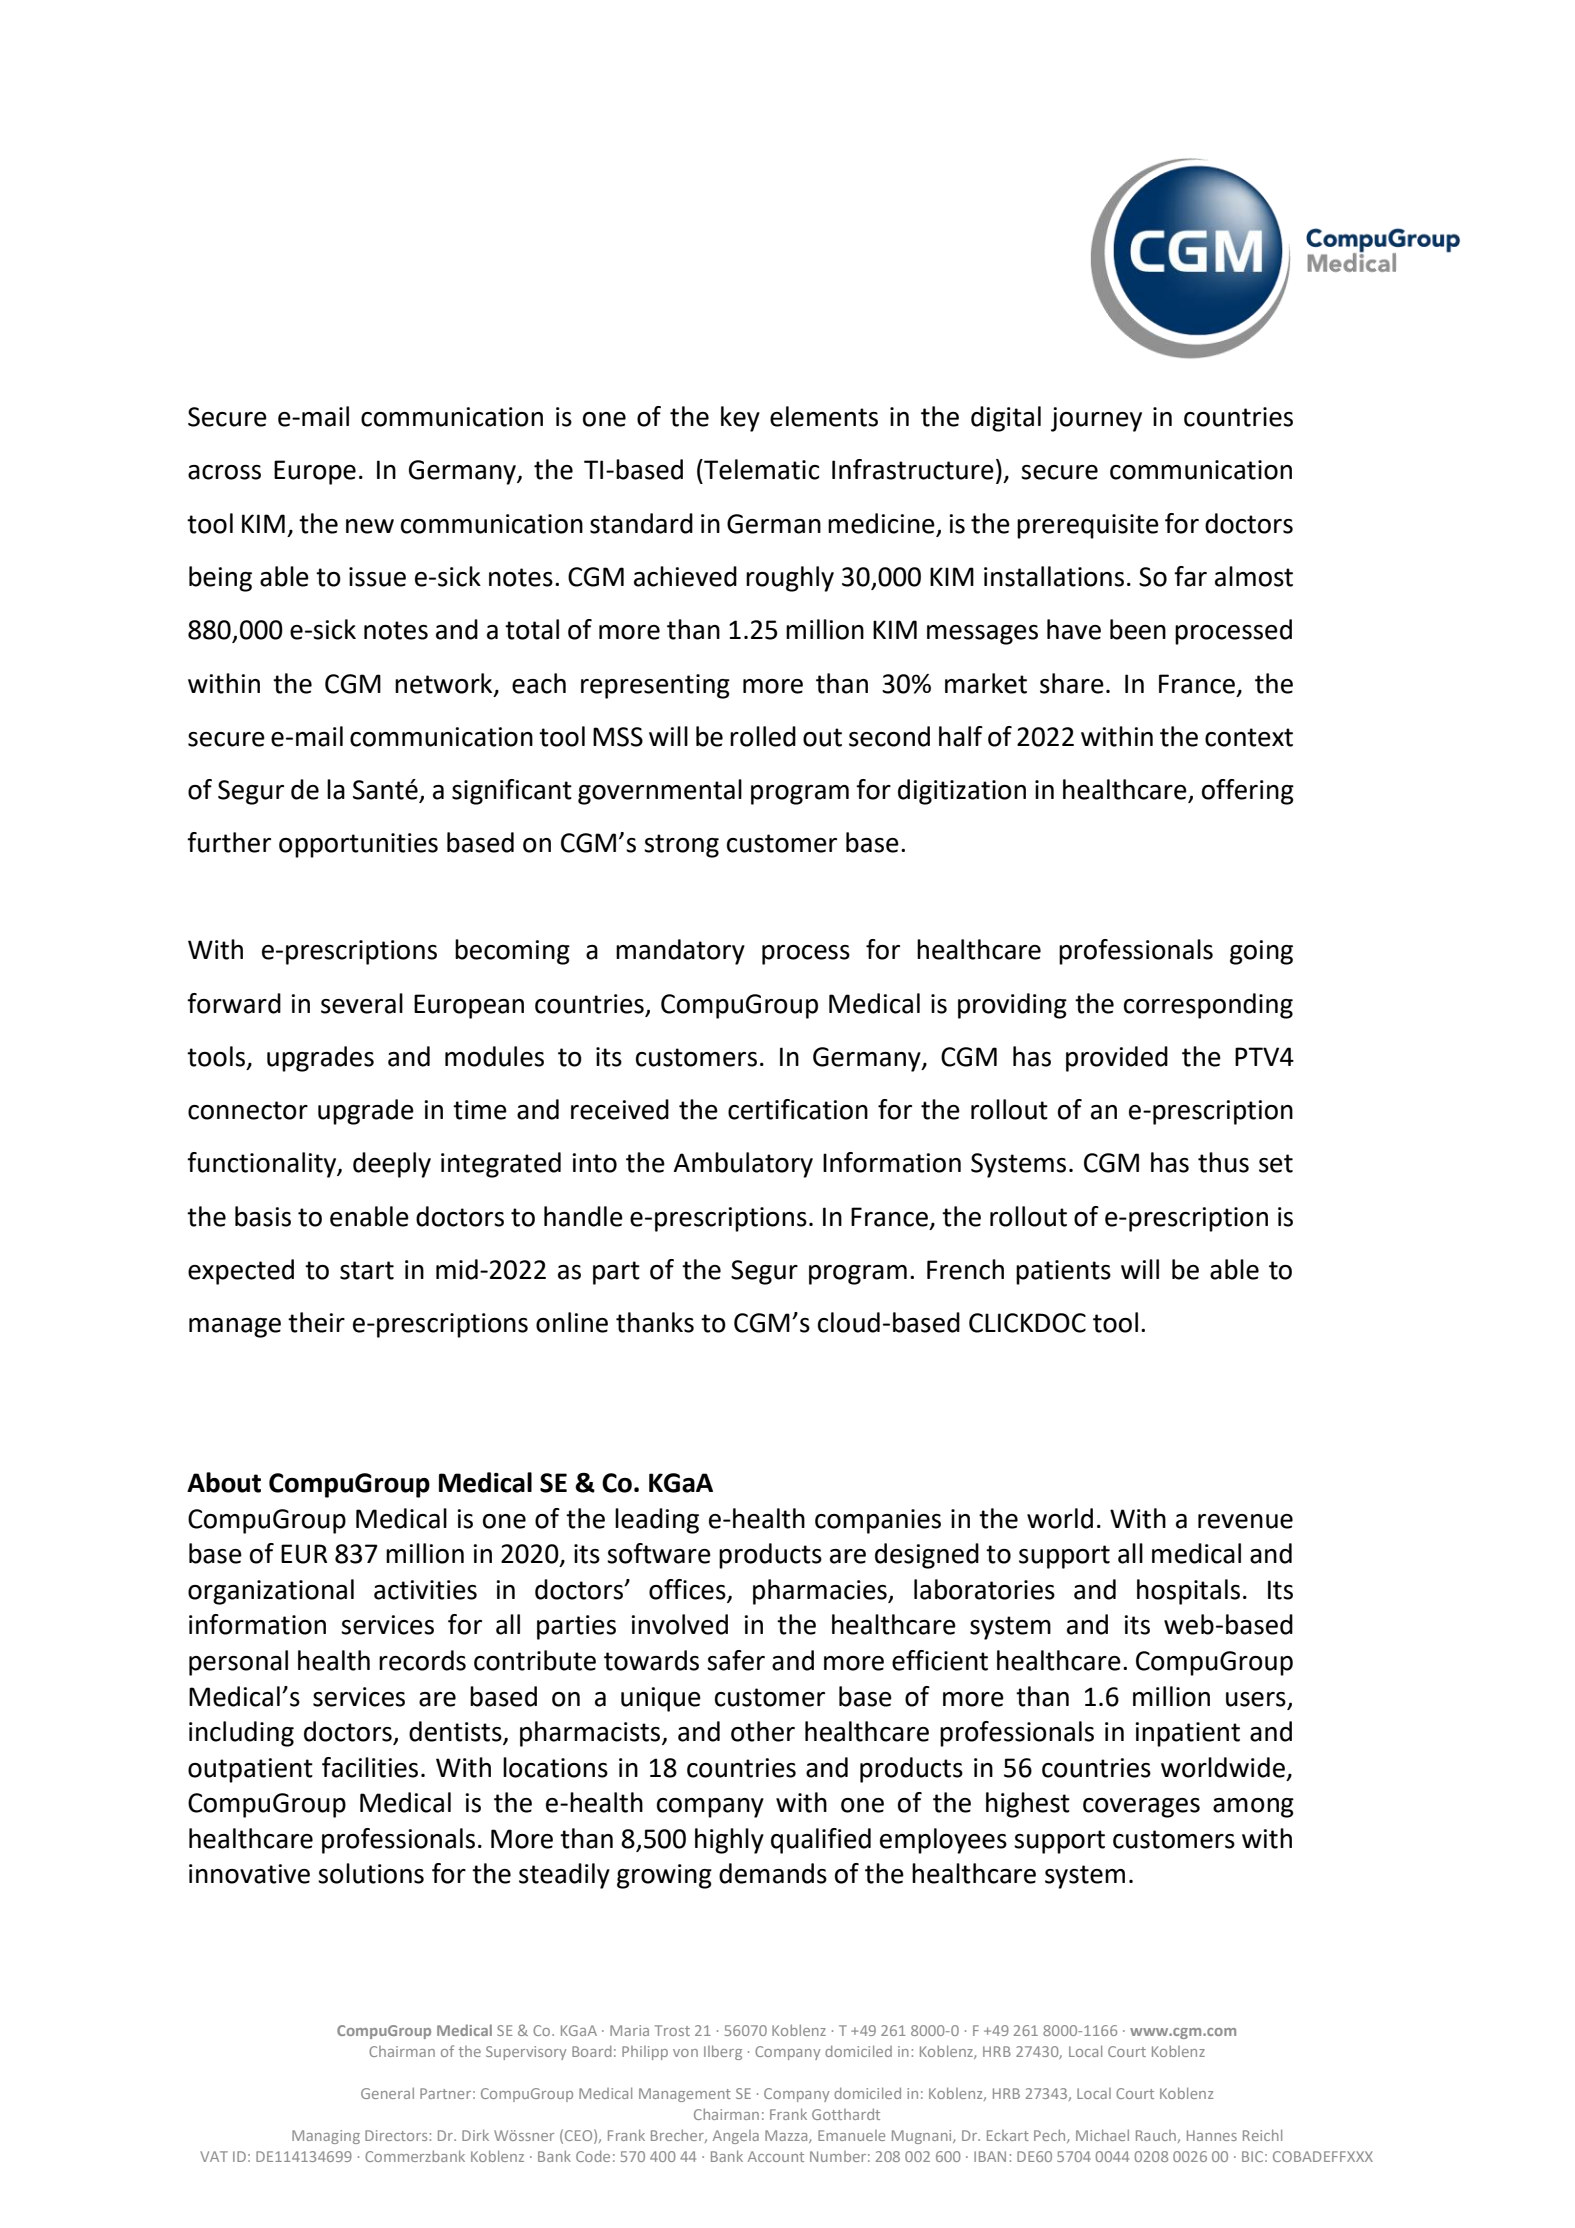 The height and width of the document is (2228, 1575). Describe the element at coordinates (358, 845) in the document. I see `opportunities` at that location.
